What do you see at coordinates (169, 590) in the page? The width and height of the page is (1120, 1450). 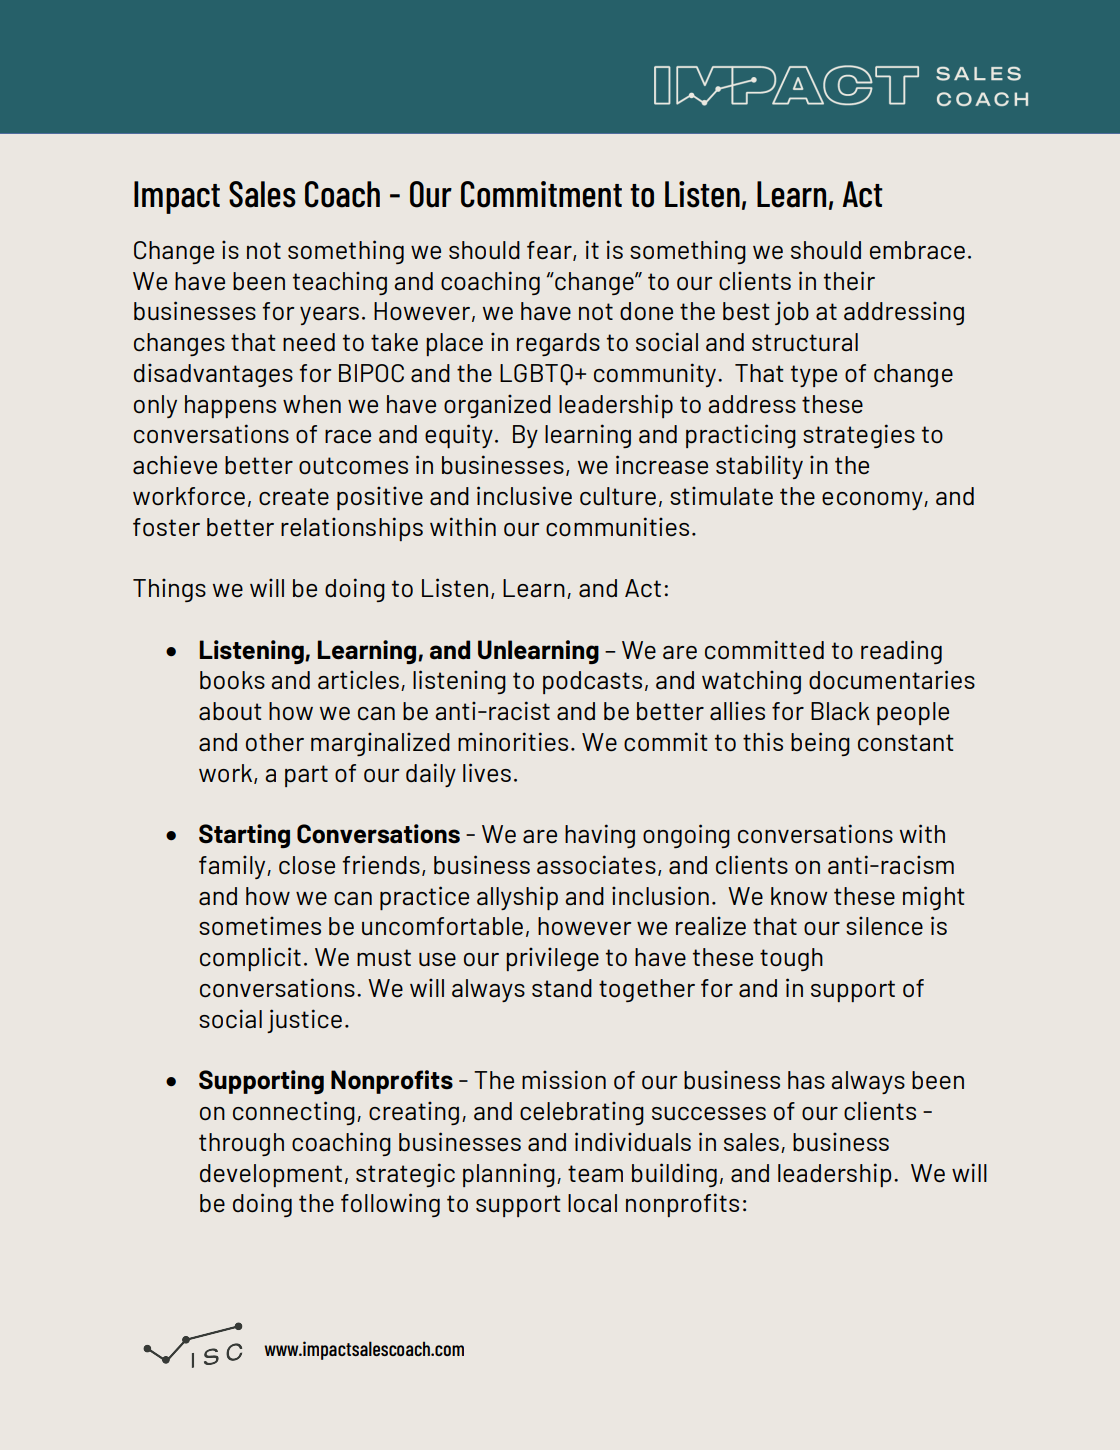 I see `Things` at bounding box center [169, 590].
